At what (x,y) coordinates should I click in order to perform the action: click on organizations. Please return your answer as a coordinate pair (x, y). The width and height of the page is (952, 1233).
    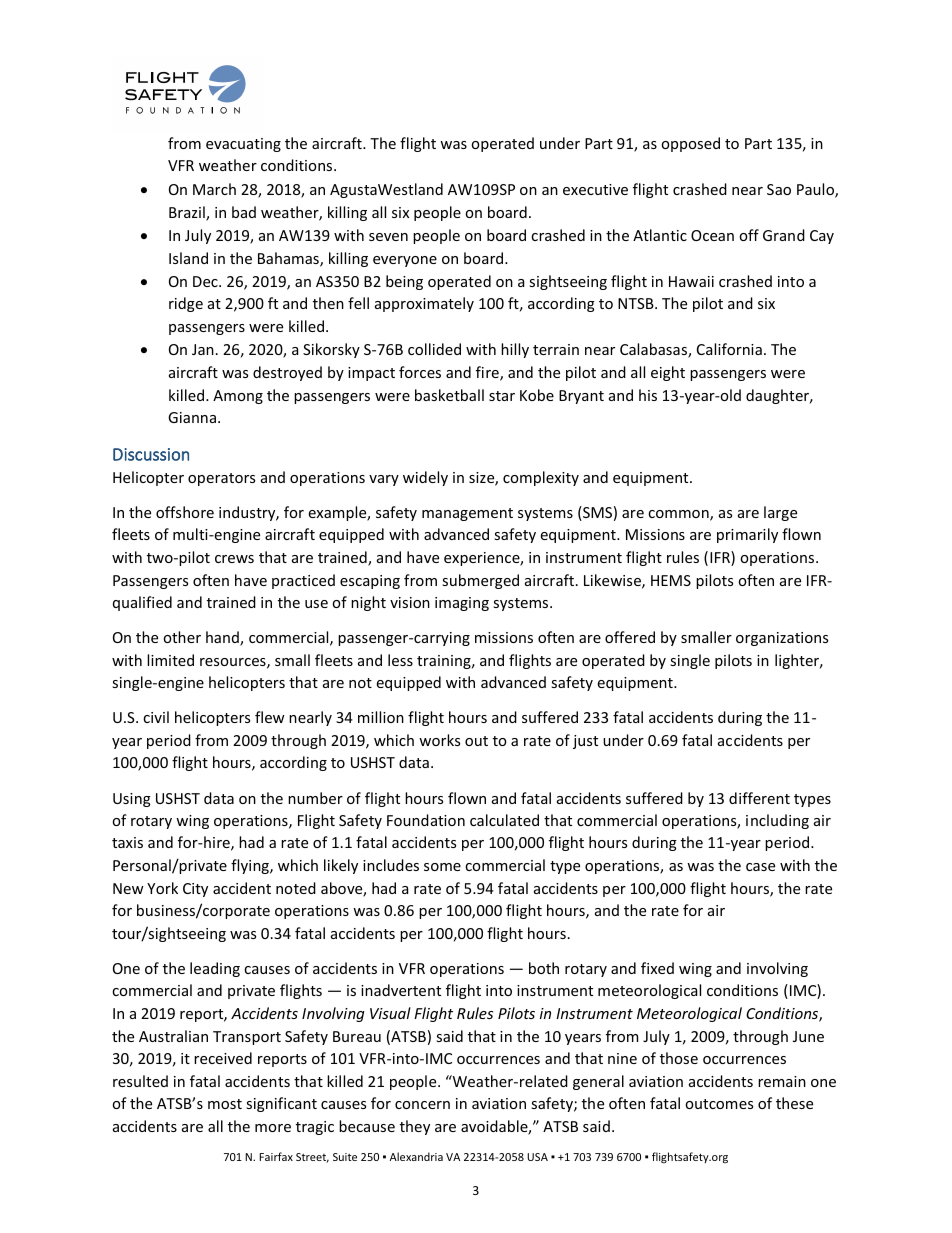
    Looking at the image, I should click on (782, 639).
